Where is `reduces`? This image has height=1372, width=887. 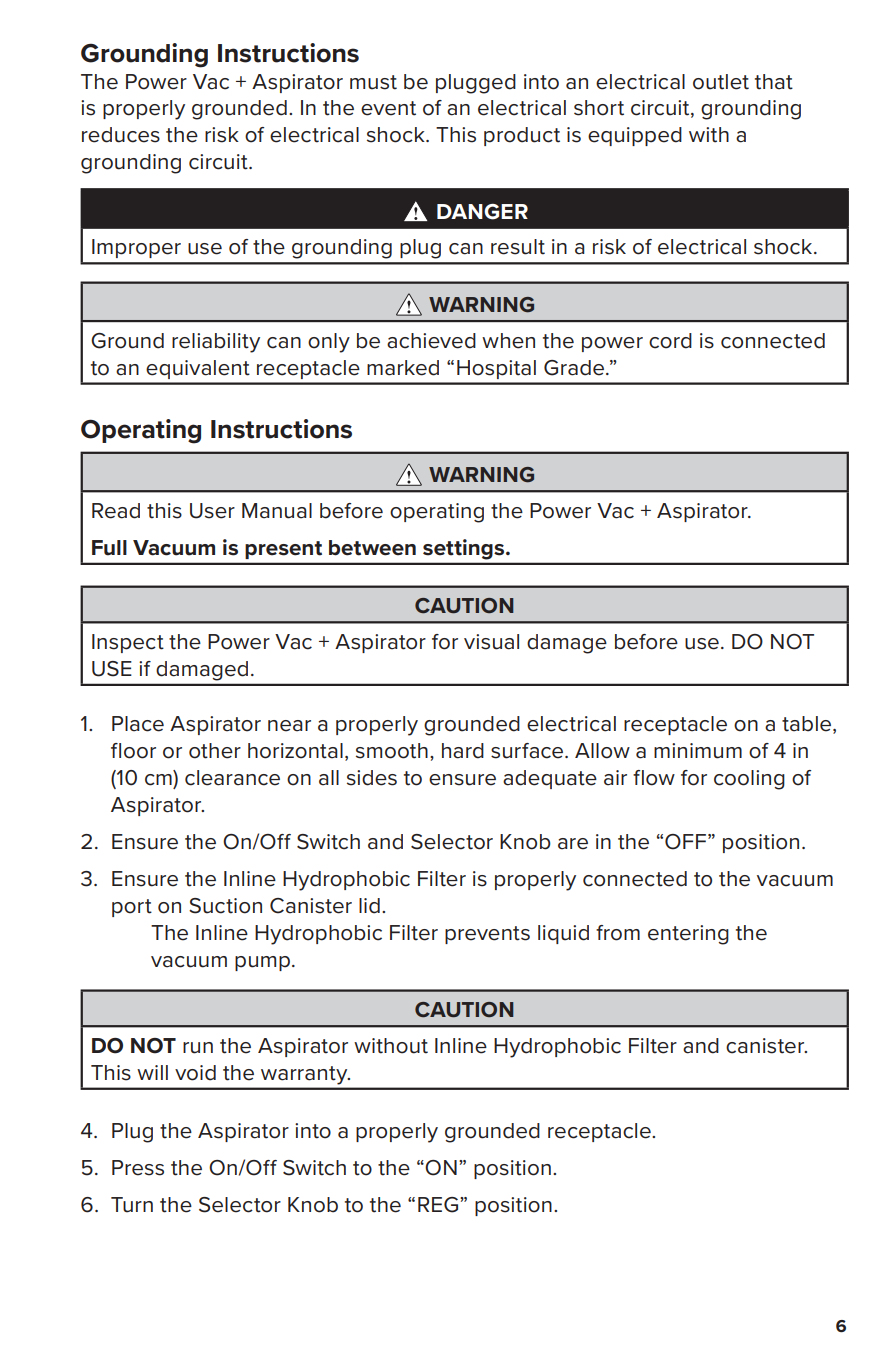 reduces is located at coordinates (121, 135).
